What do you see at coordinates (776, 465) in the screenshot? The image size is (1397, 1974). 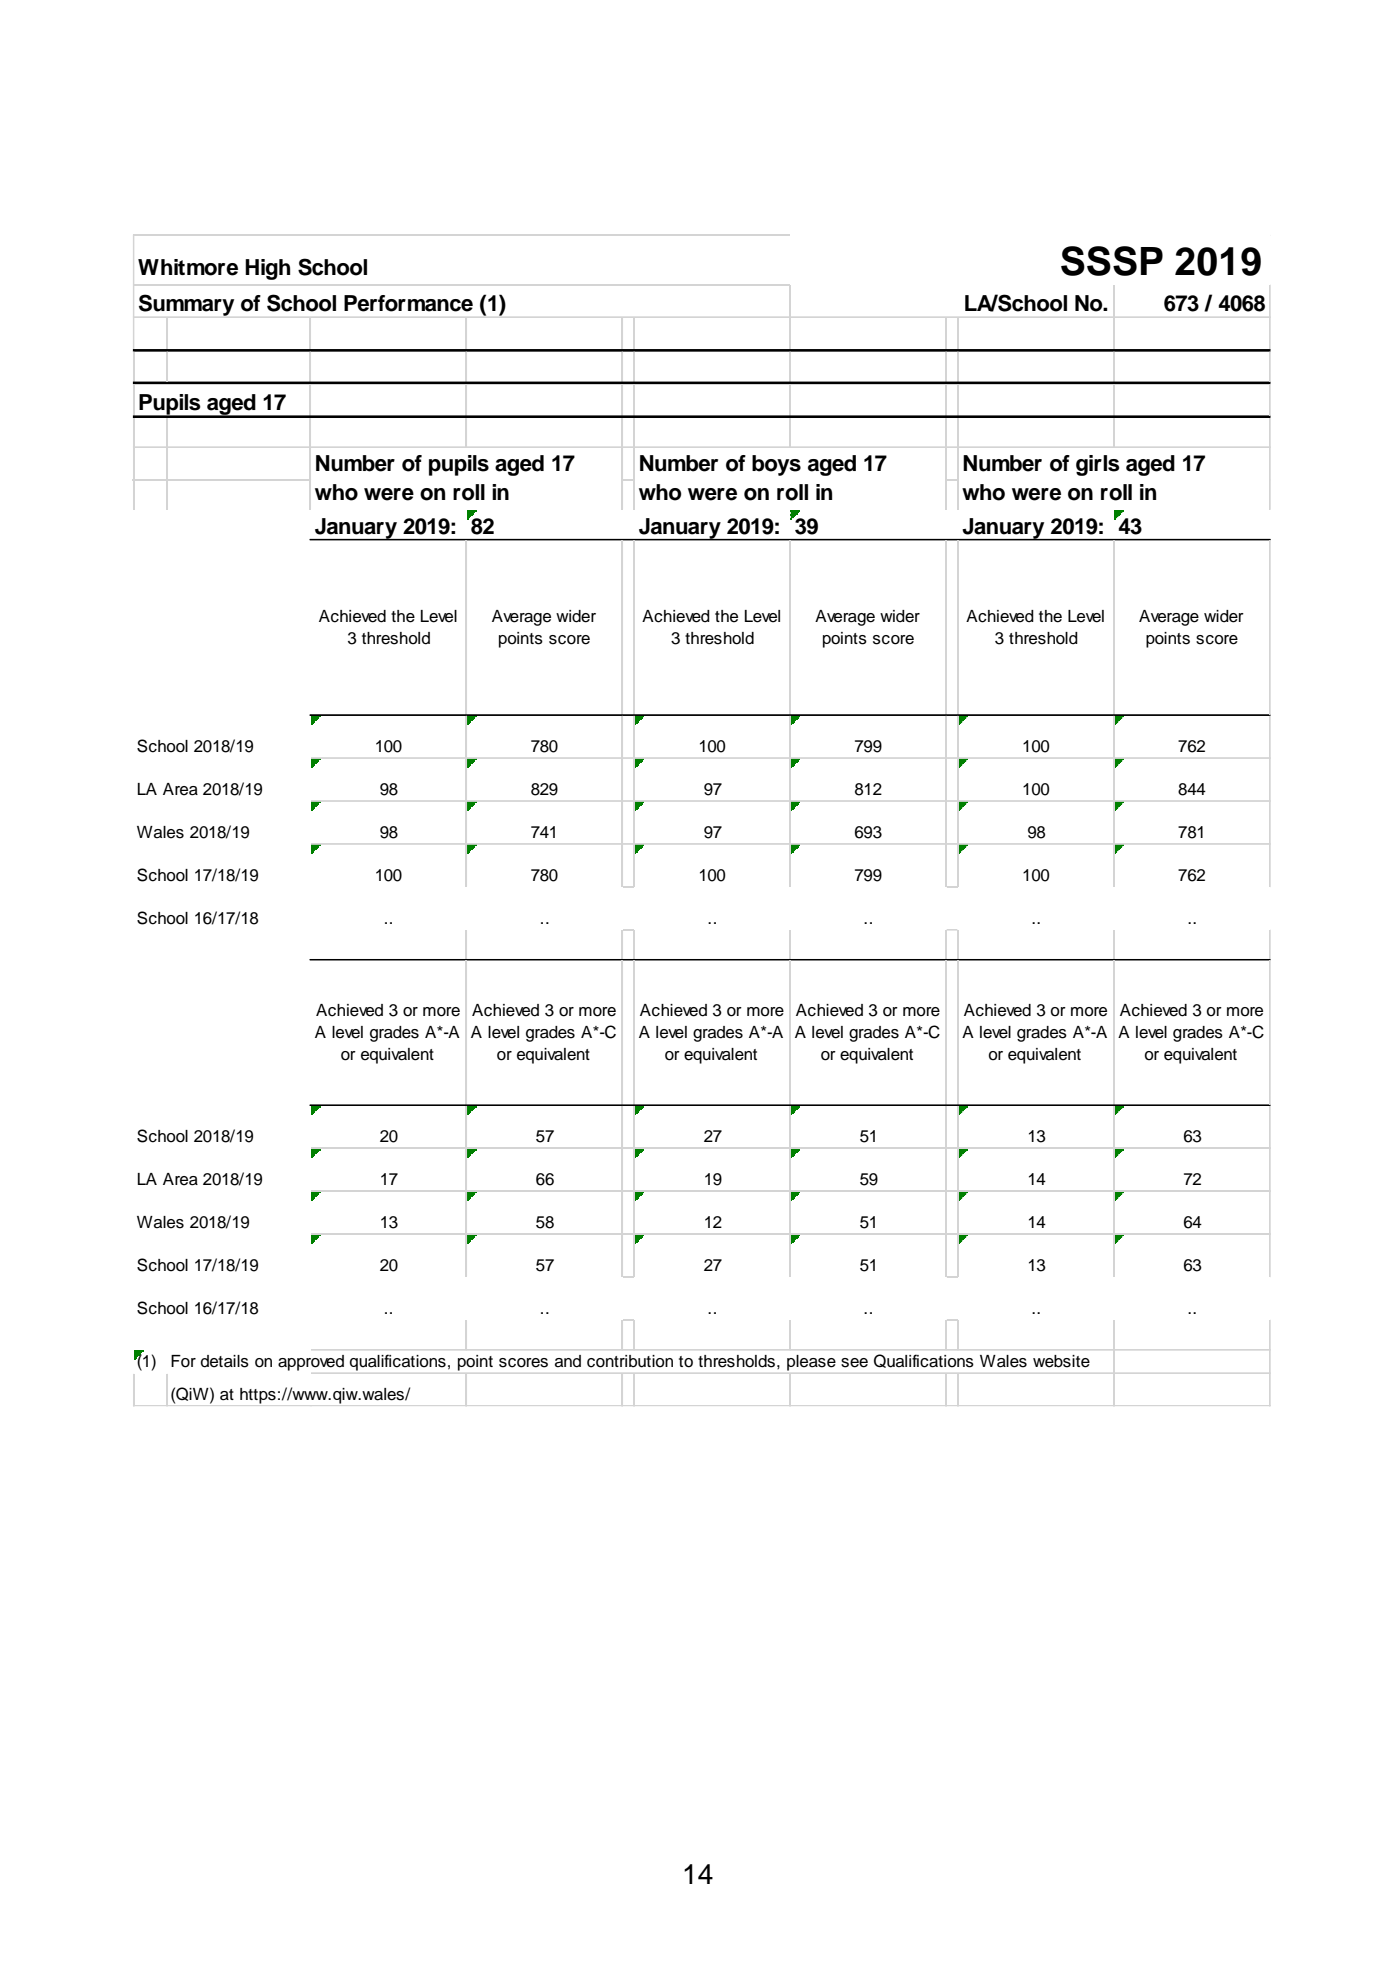 I see `boys` at bounding box center [776, 465].
